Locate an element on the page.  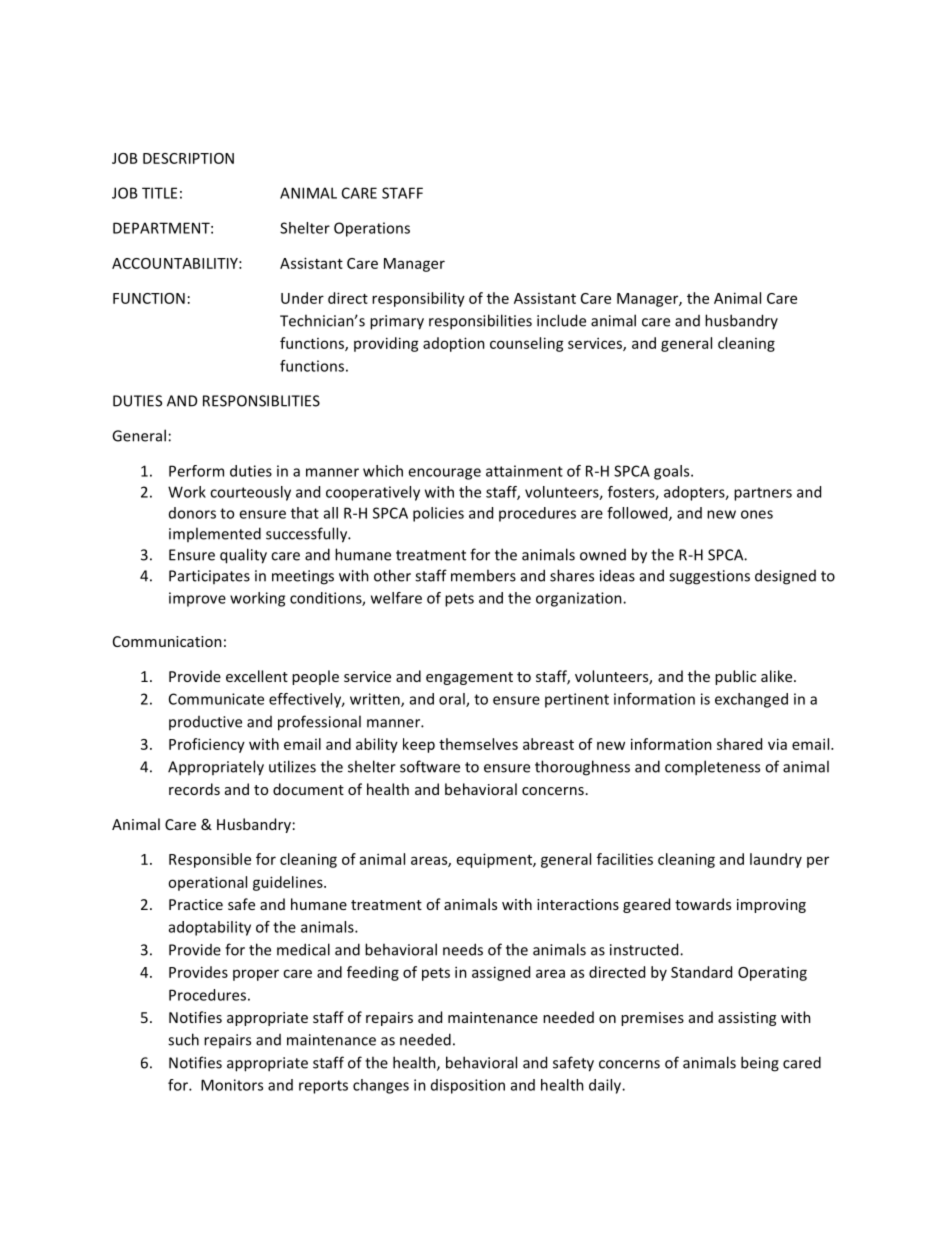
themselves is located at coordinates (478, 744).
